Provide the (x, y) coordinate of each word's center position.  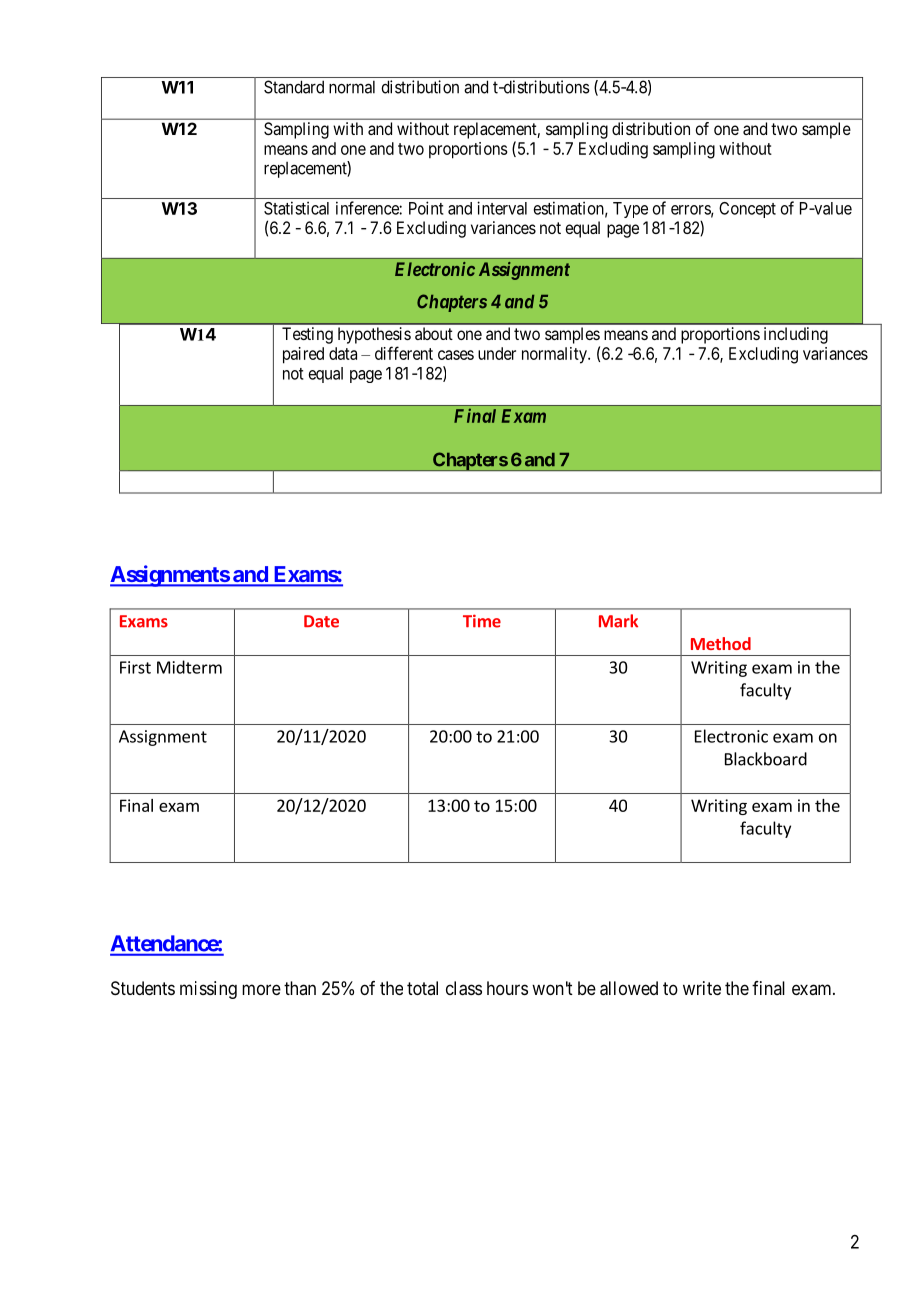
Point (426, 208)
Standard (294, 87)
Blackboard (766, 759)
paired (303, 355)
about (434, 333)
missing (208, 990)
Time (482, 621)
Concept (747, 210)
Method (721, 643)
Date (321, 621)
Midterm (189, 667)
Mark (618, 621)
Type (630, 210)
